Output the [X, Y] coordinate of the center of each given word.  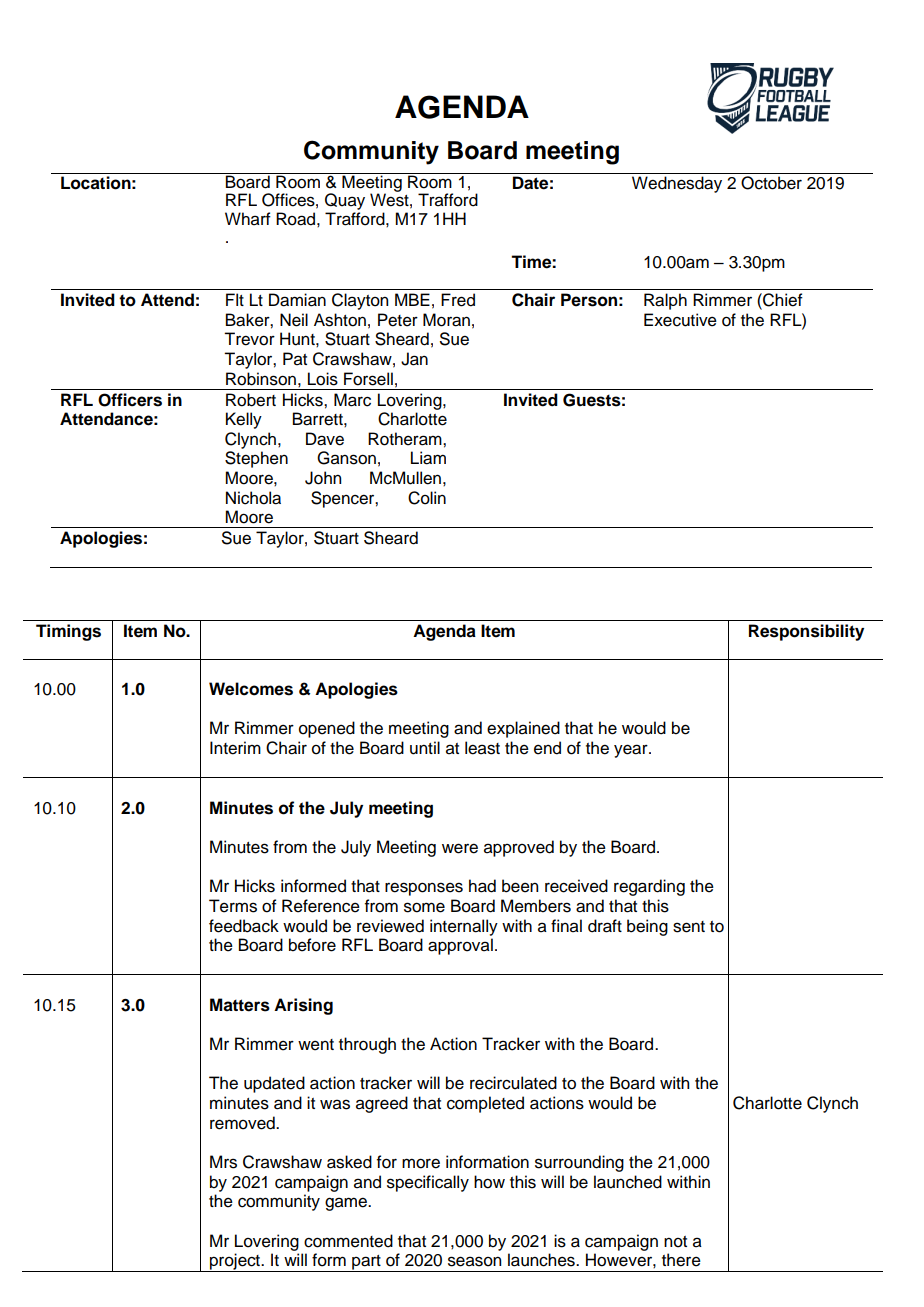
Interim [235, 748]
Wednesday [677, 184]
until [425, 748]
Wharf [248, 219]
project [235, 1262]
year [632, 751]
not [675, 1242]
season [474, 1261]
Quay [345, 203]
